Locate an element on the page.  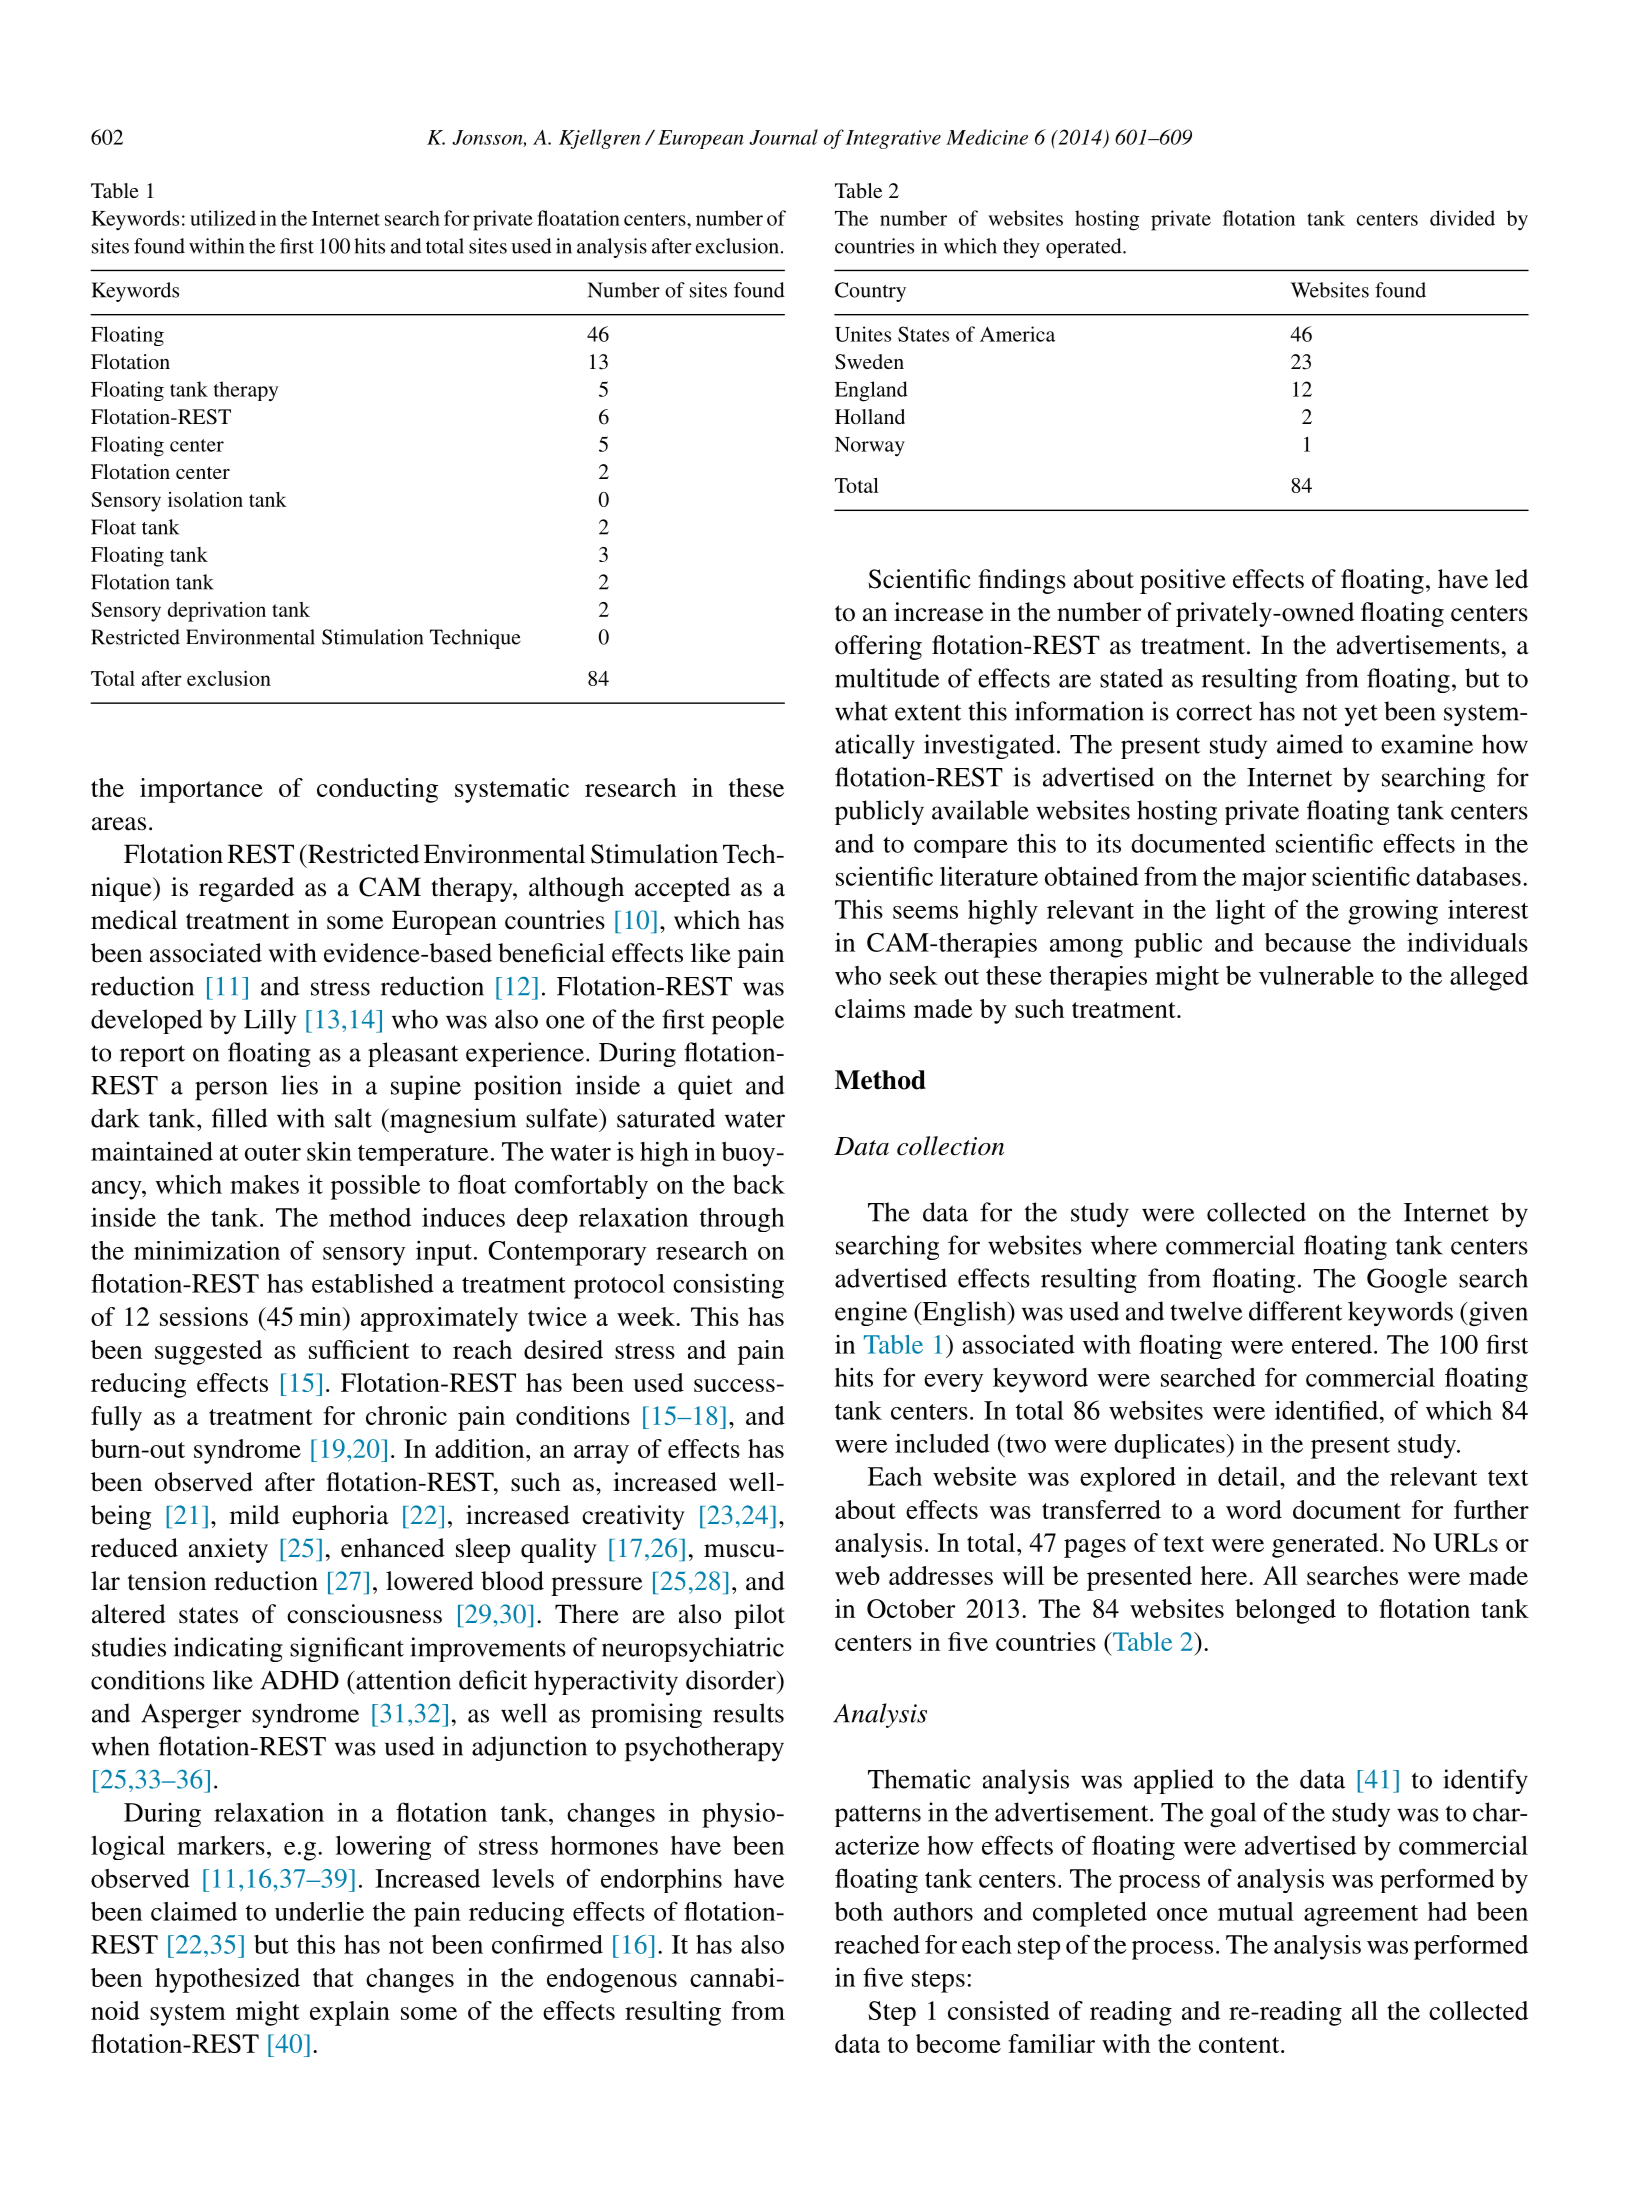
because is located at coordinates (1308, 942).
